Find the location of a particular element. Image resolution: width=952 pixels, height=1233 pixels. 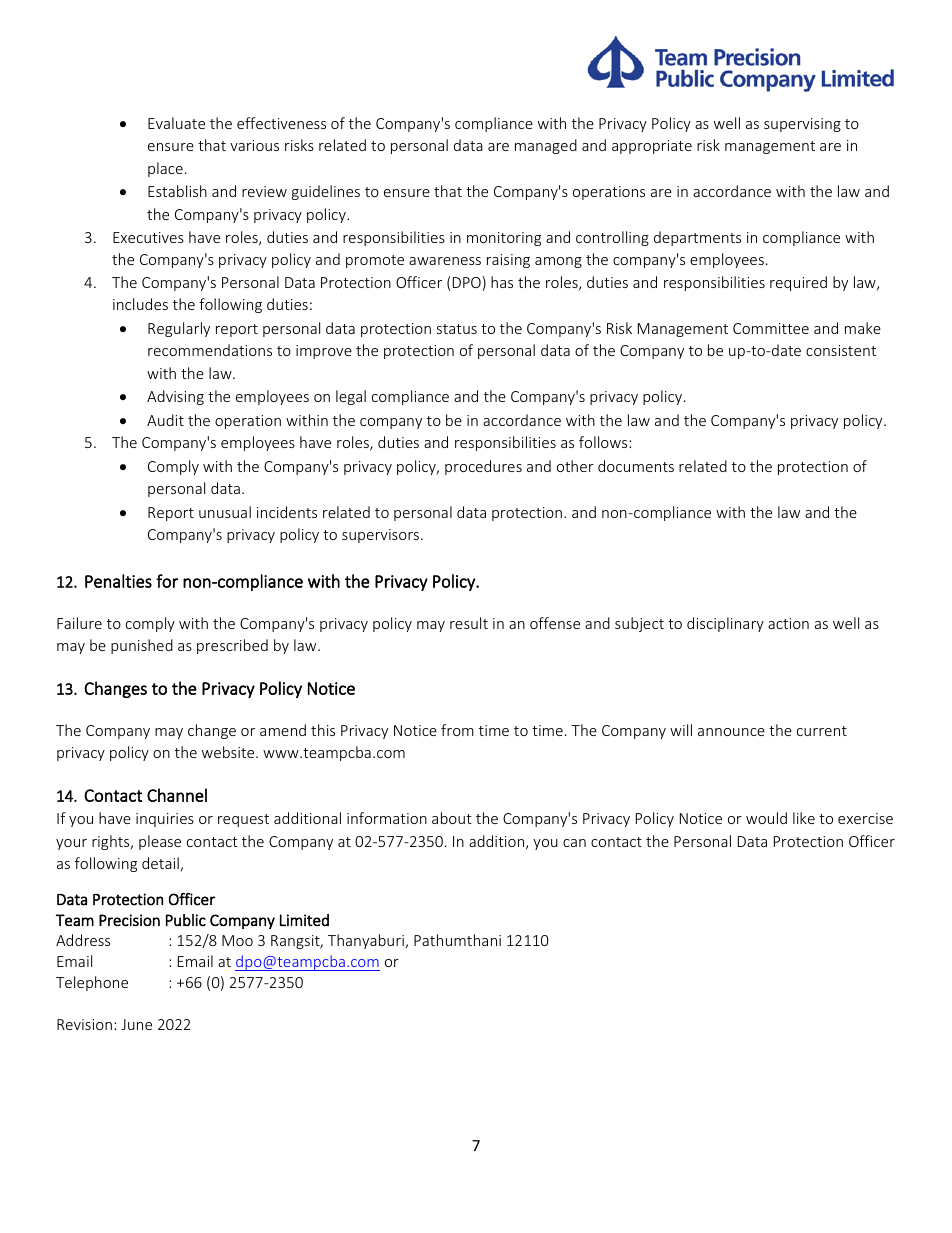

documents is located at coordinates (636, 466).
